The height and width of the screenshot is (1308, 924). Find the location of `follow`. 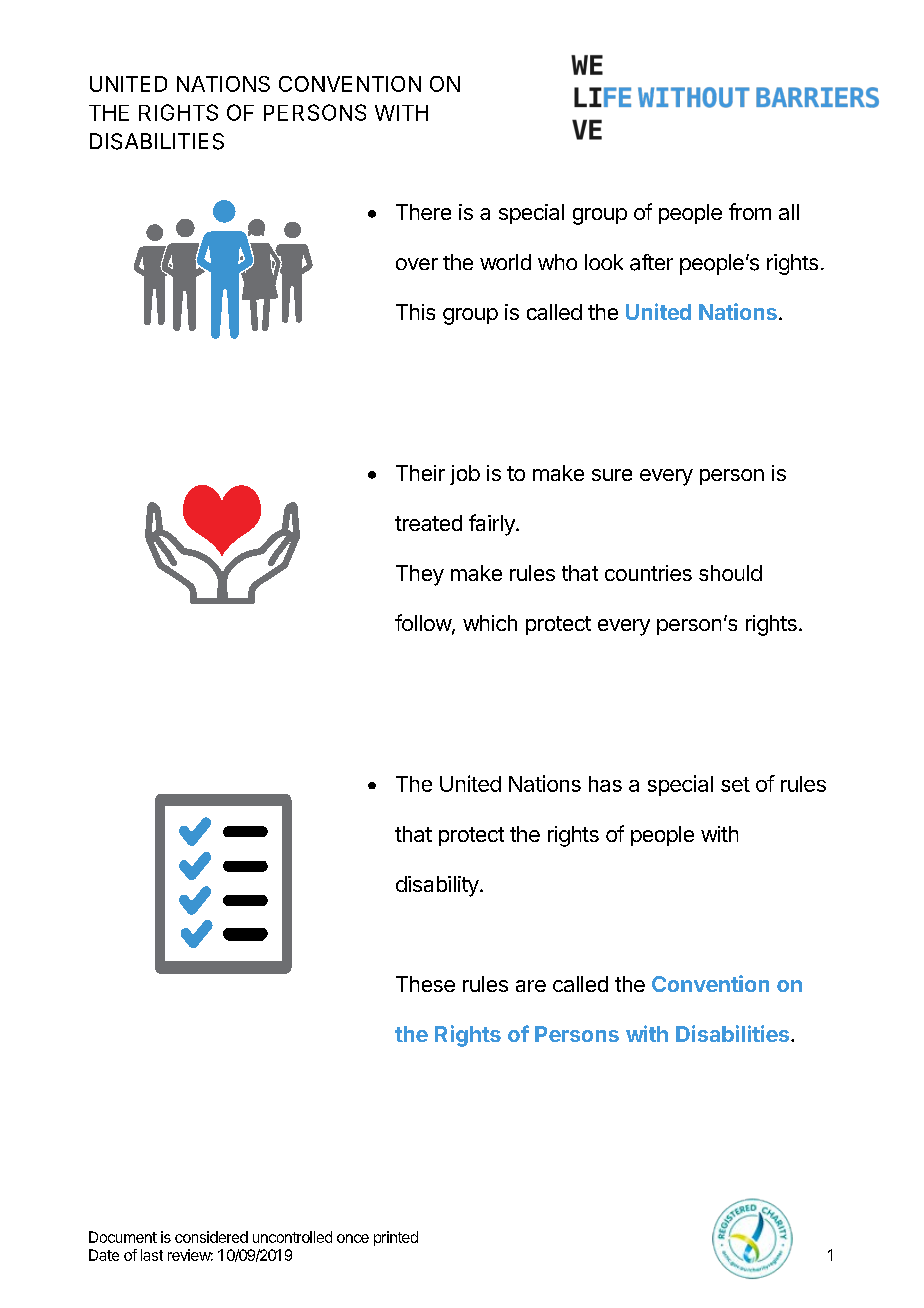

follow is located at coordinates (424, 624).
